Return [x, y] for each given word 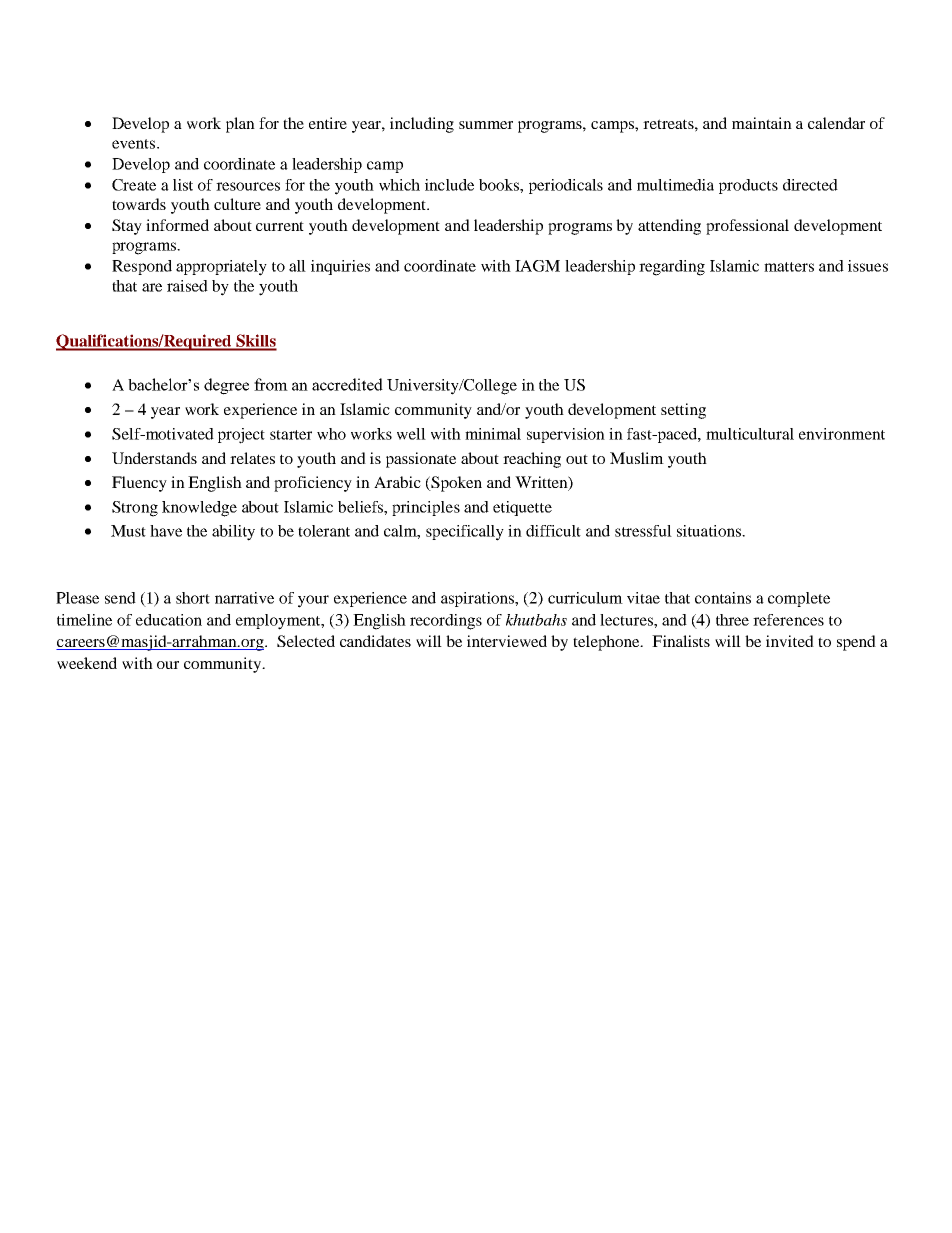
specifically [465, 533]
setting [683, 411]
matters [789, 267]
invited [790, 641]
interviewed [507, 641]
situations [710, 531]
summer [486, 125]
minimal [493, 434]
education [169, 620]
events [135, 144]
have [166, 531]
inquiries [340, 267]
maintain [762, 123]
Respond [142, 267]
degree [226, 386]
